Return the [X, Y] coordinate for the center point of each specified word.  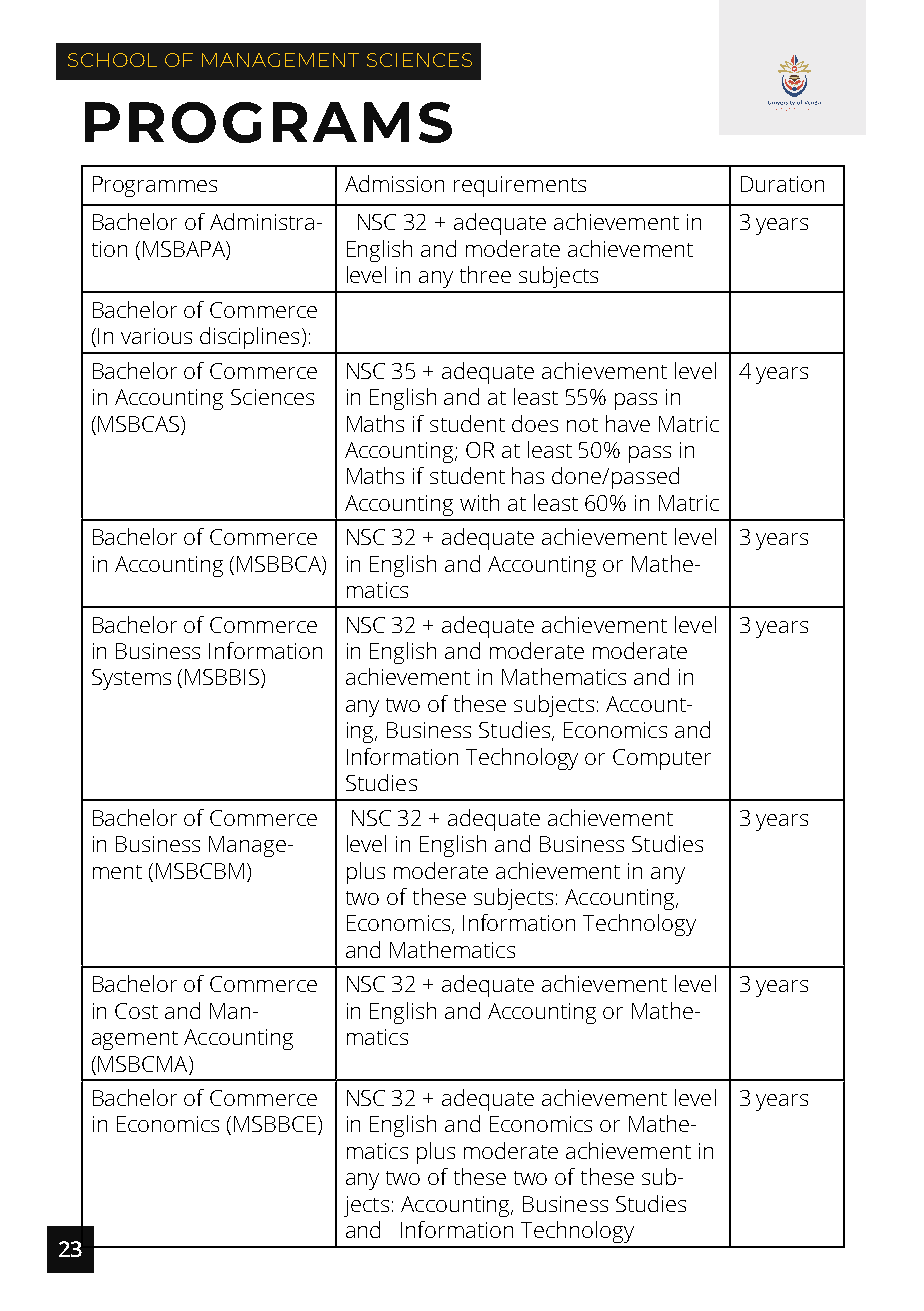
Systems [131, 679]
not [582, 425]
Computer [662, 759]
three [485, 274]
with [479, 502]
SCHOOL [112, 60]
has [528, 475]
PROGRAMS [268, 122]
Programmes [155, 186]
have [628, 423]
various [156, 336]
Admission [394, 183]
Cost [136, 1011]
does [535, 423]
